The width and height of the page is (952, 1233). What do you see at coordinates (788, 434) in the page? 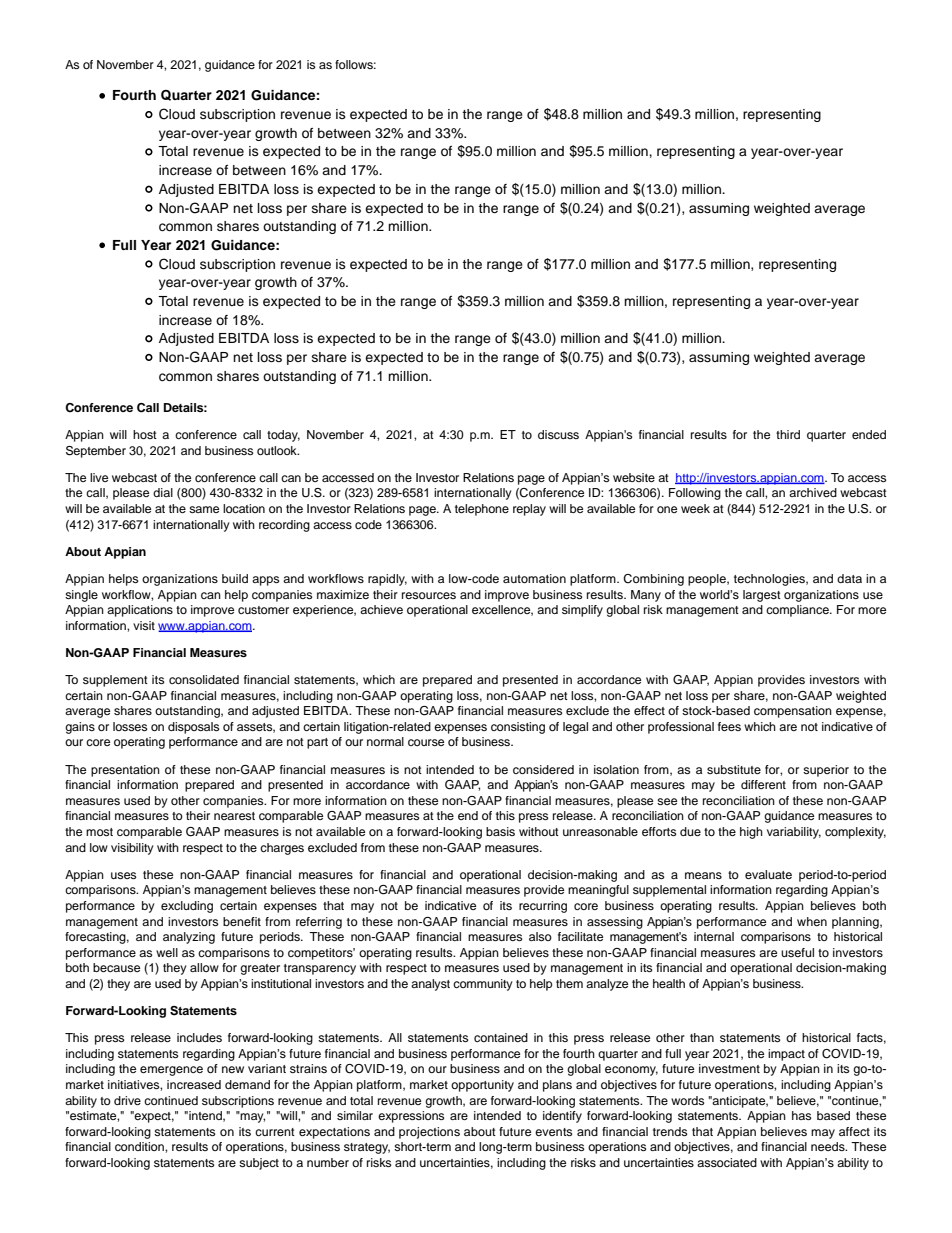
I see `third` at bounding box center [788, 434].
